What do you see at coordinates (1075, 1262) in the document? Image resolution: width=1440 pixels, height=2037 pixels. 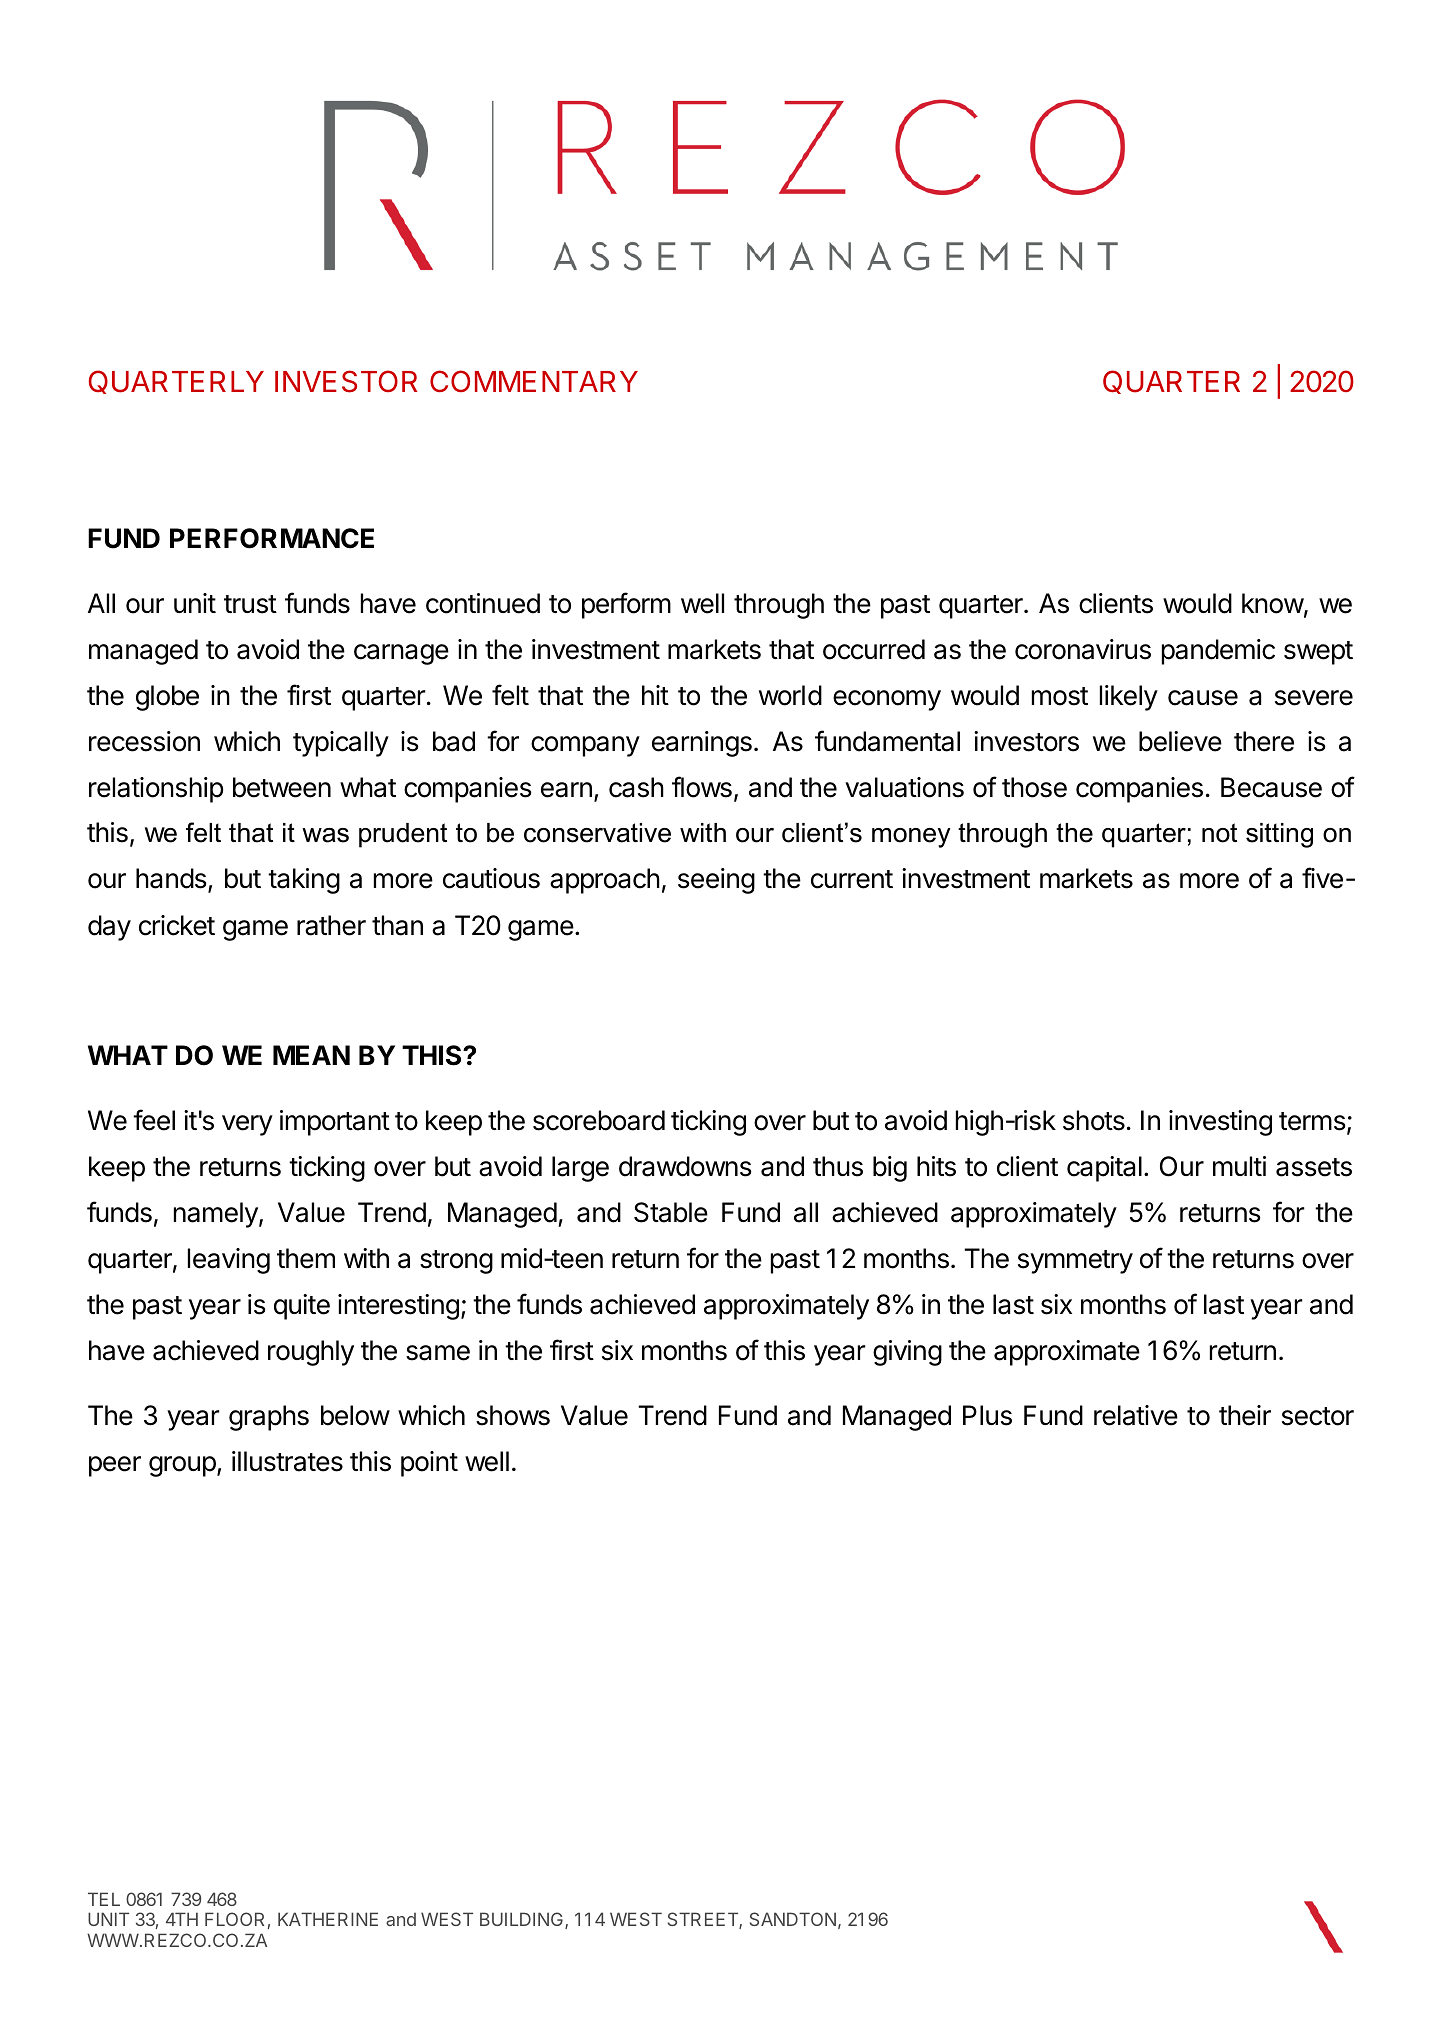 I see `symmetry` at bounding box center [1075, 1262].
